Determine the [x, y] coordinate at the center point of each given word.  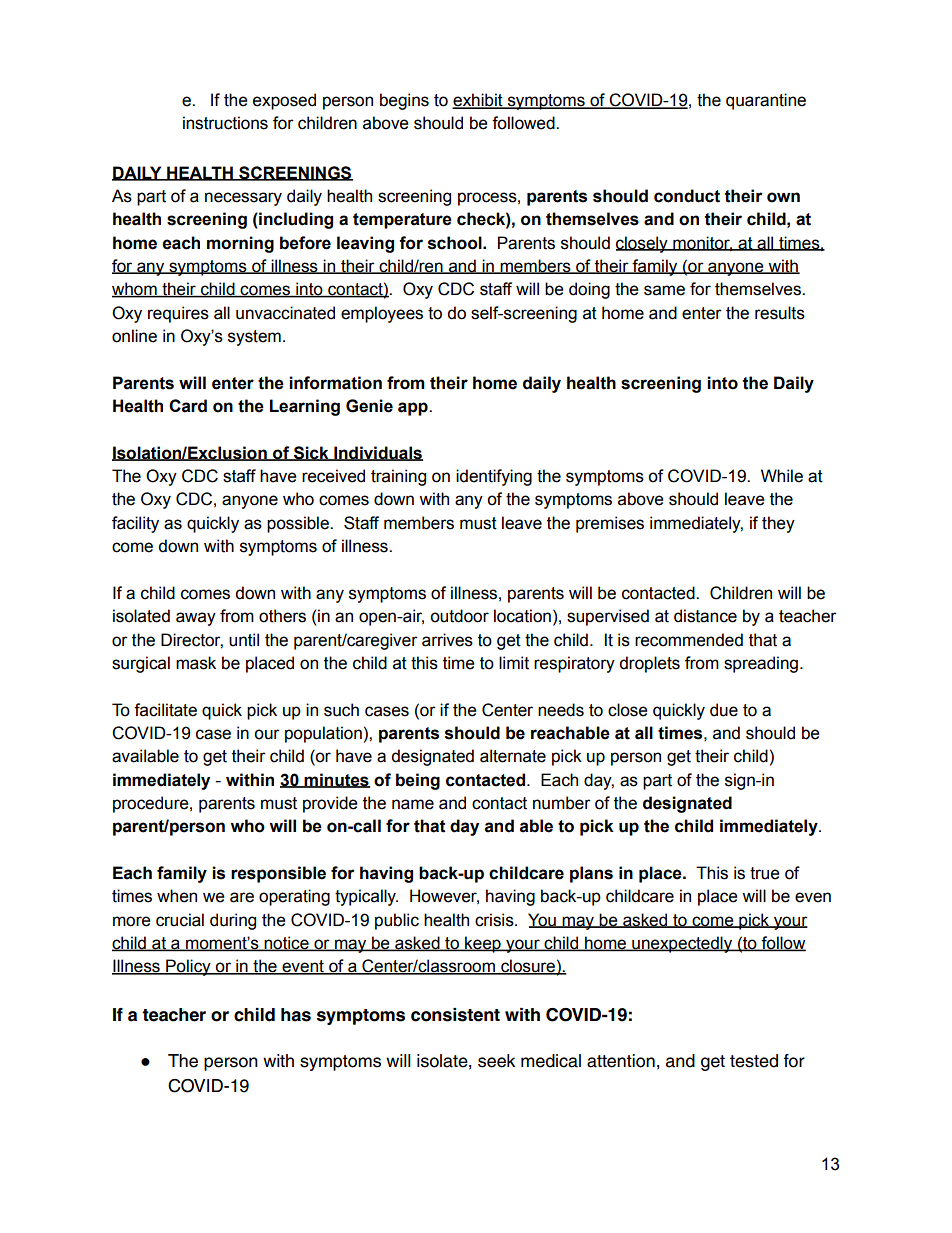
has [296, 1015]
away [196, 619]
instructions [225, 123]
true [765, 873]
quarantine [766, 101]
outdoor [459, 616]
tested [754, 1061]
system [254, 338]
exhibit [478, 101]
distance [705, 616]
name [413, 804]
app [414, 409]
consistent [455, 1015]
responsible [278, 874]
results [780, 313]
